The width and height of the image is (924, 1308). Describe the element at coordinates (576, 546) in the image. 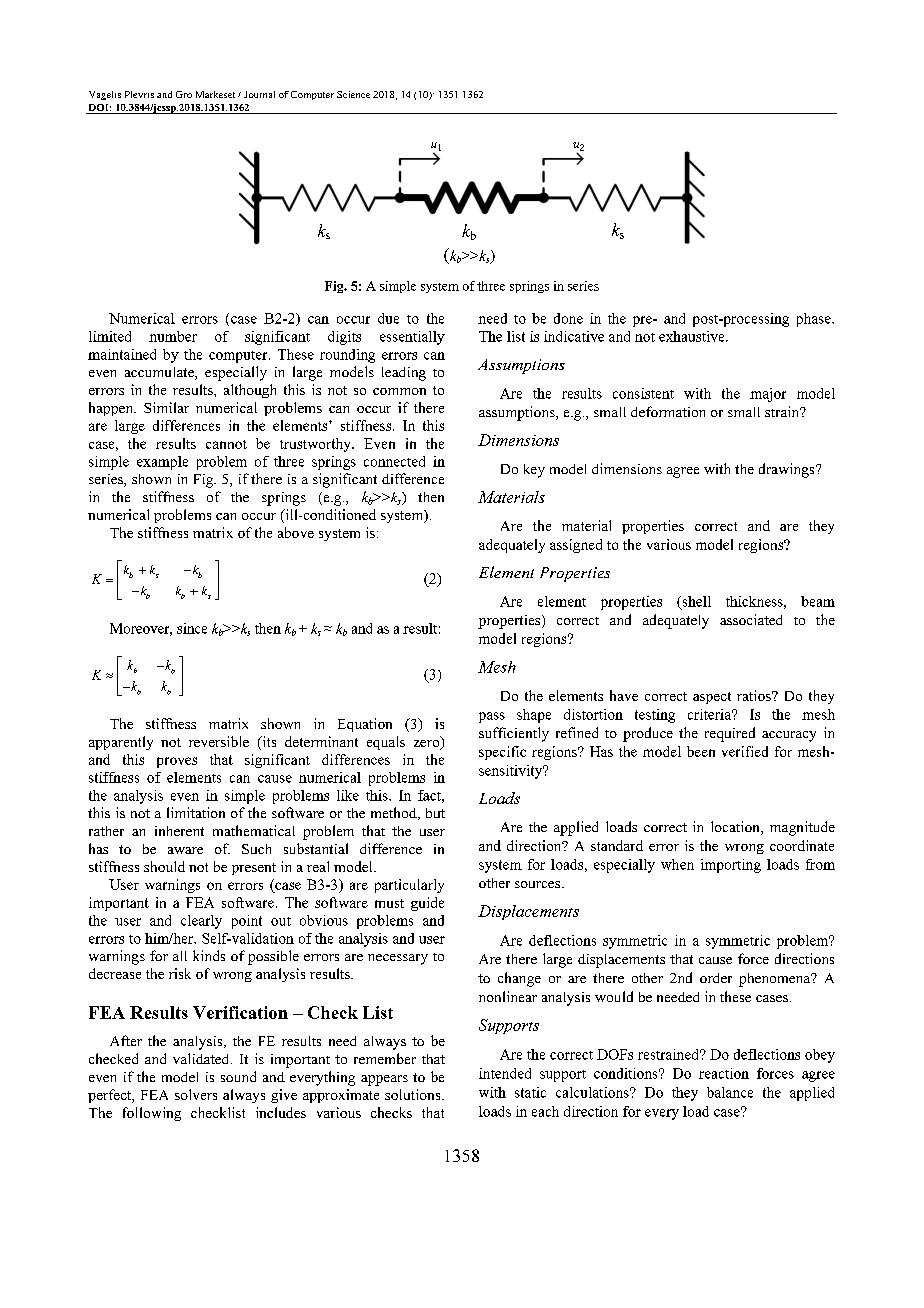

I see `assigned` at that location.
